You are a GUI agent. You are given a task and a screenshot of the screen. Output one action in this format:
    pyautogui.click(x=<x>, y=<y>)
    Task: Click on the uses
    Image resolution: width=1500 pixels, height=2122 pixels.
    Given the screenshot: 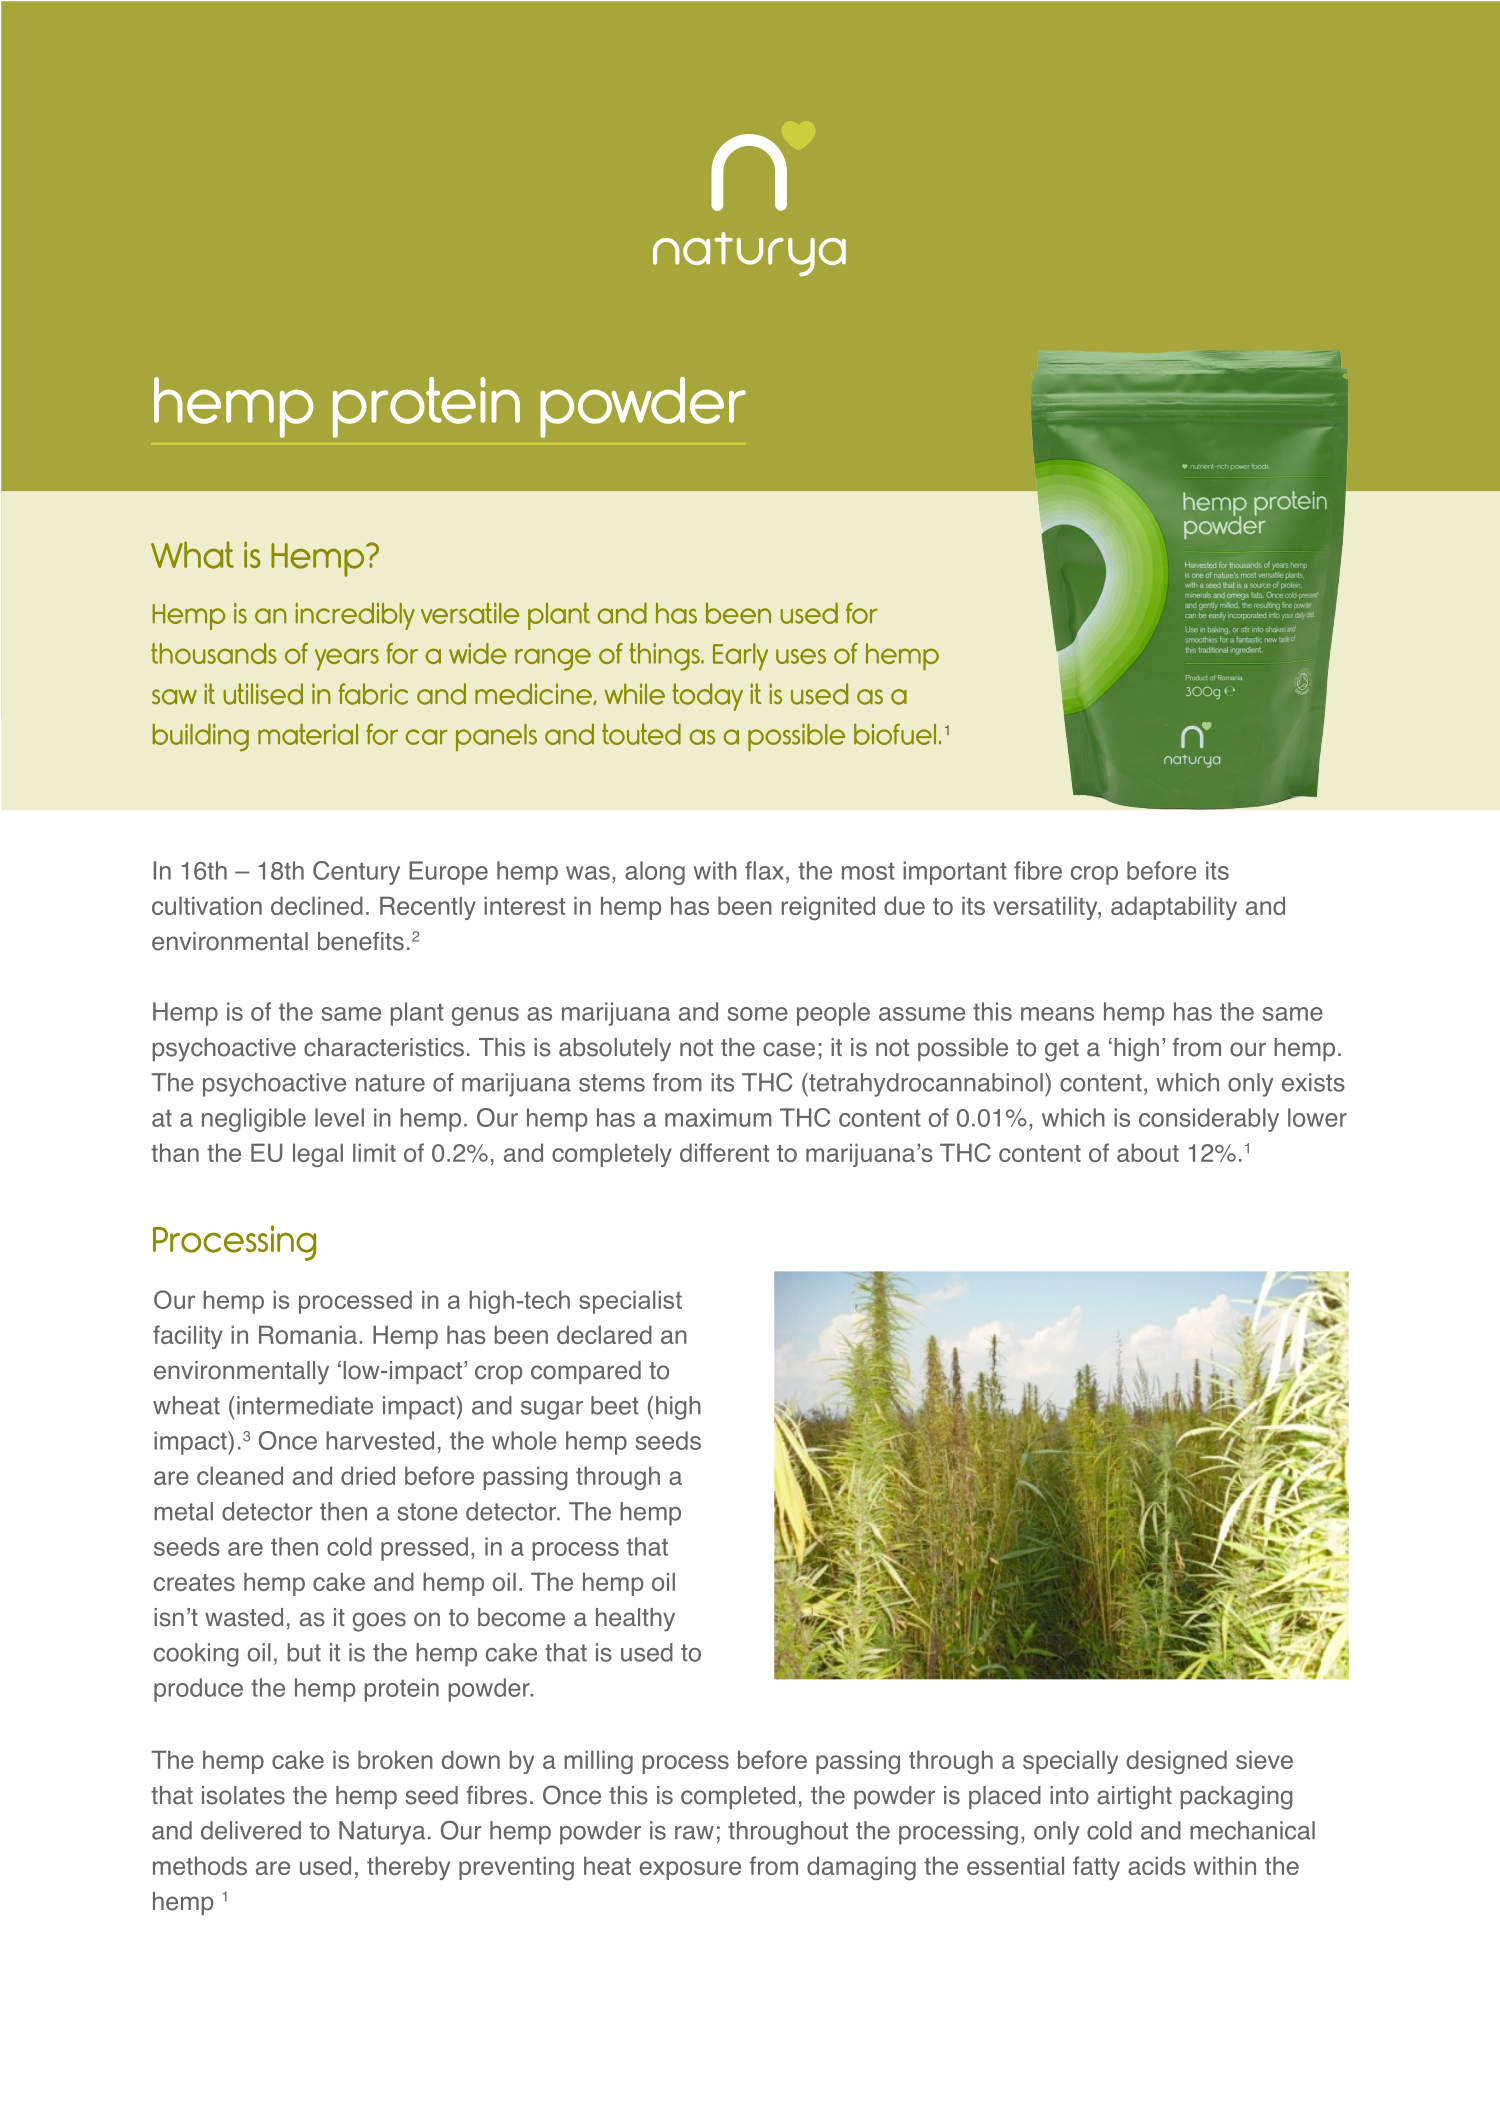 What is the action you would take?
    pyautogui.click(x=801, y=656)
